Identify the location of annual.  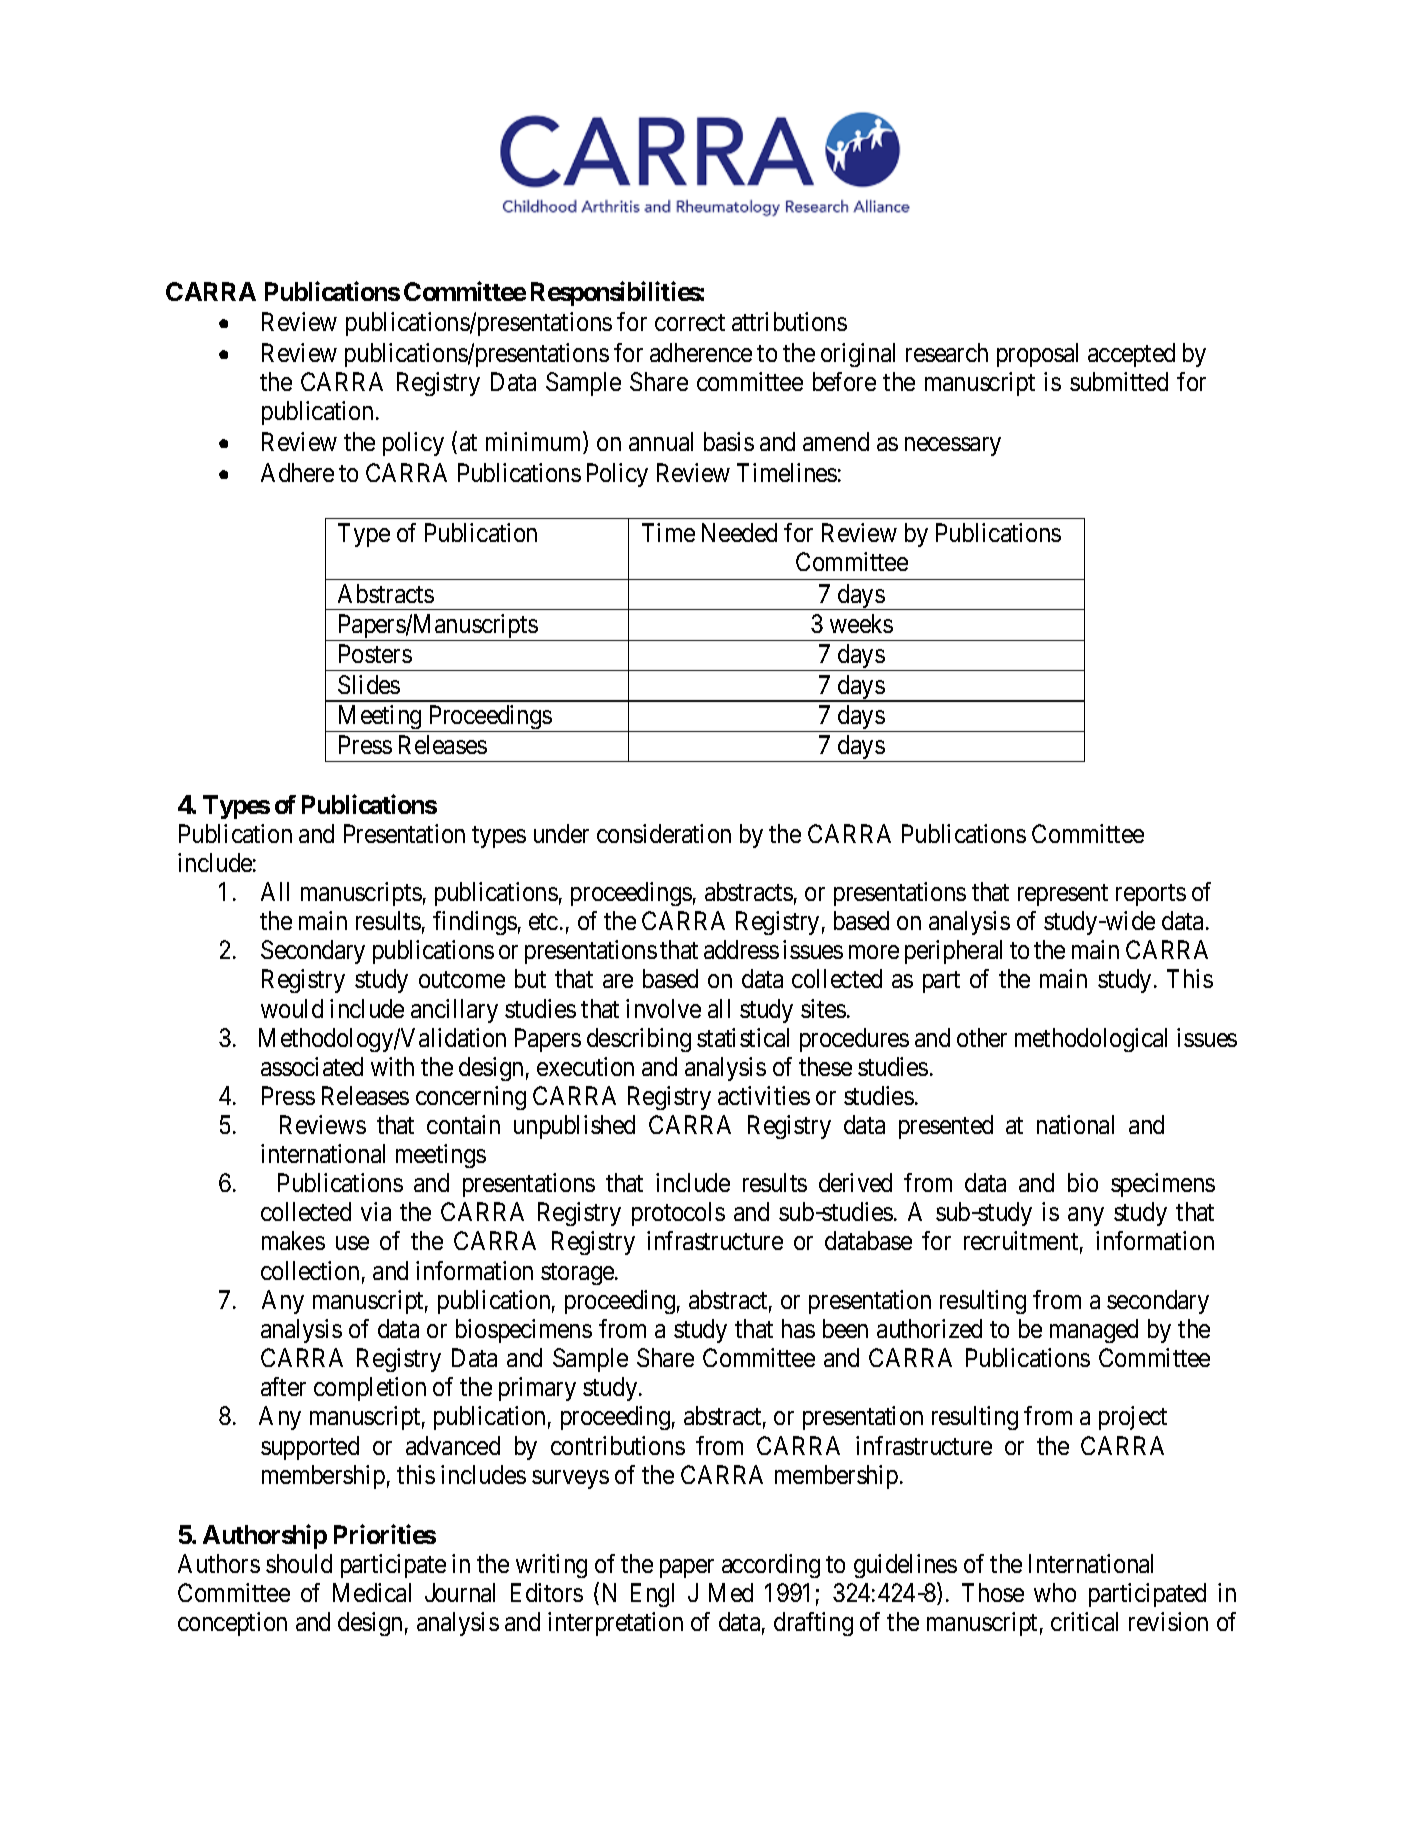
(661, 441).
